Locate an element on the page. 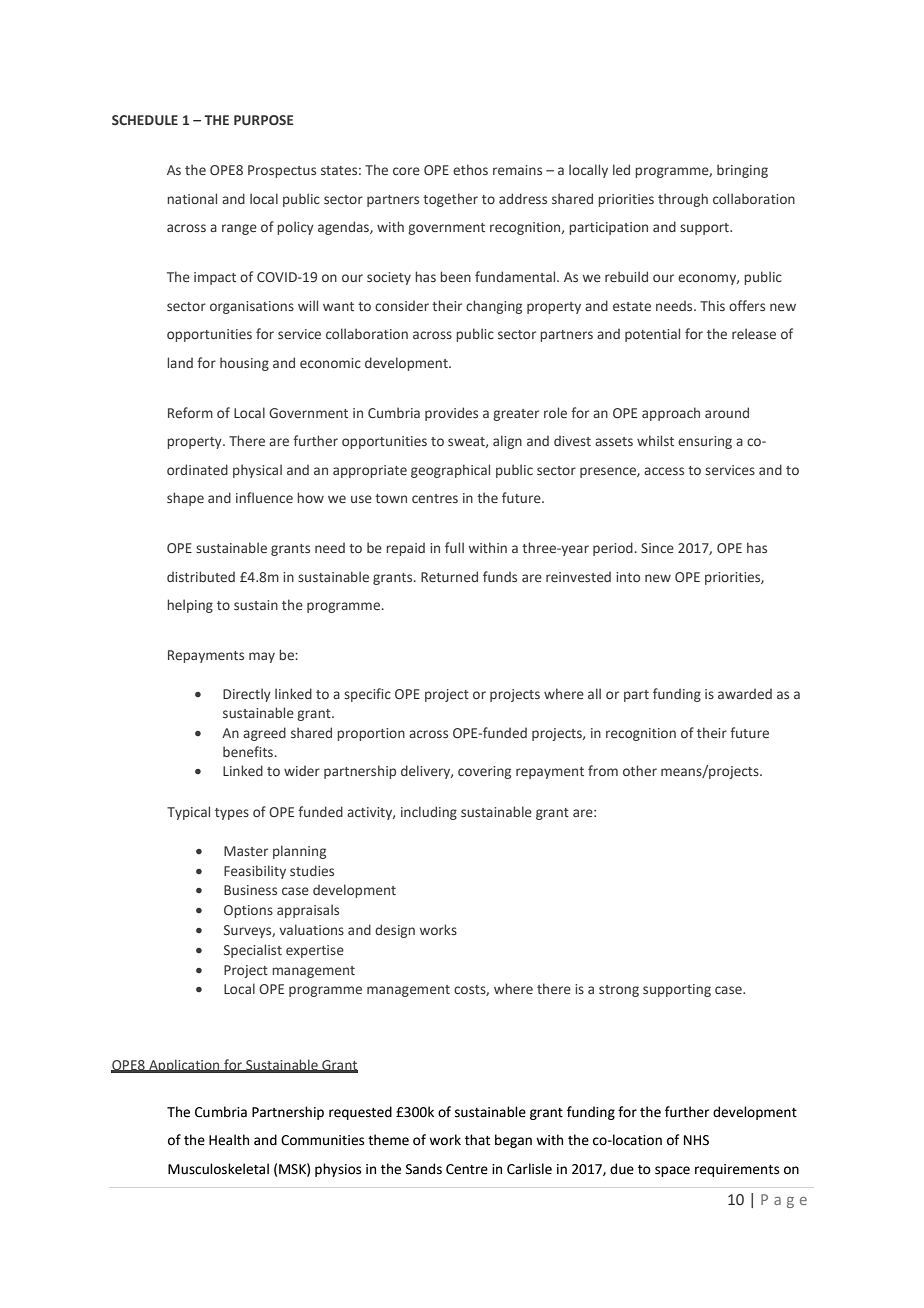 The image size is (924, 1308). that is located at coordinates (477, 1140).
